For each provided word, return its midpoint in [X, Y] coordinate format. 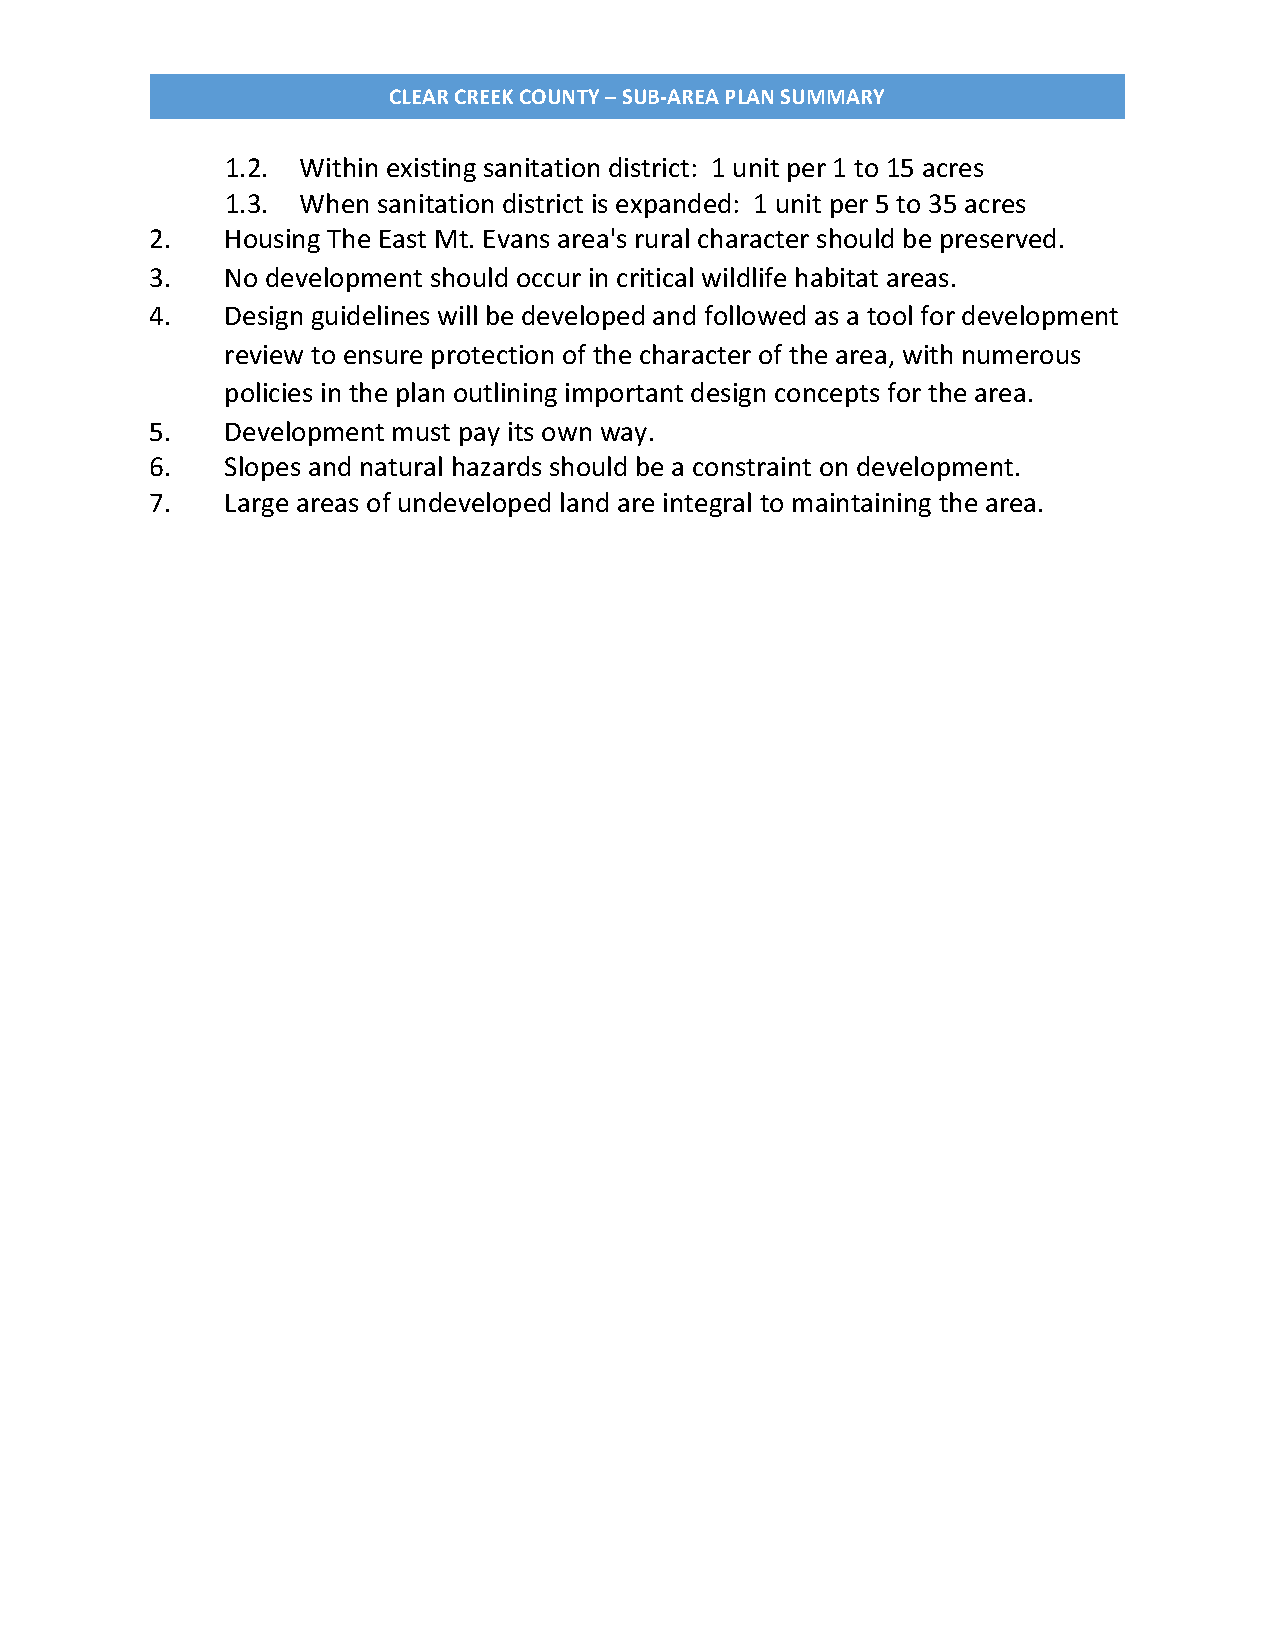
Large [257, 505]
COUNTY [559, 96]
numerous [1021, 357]
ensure [383, 357]
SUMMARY [832, 96]
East [403, 239]
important [624, 395]
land [584, 502]
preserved [998, 240]
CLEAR [419, 96]
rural [662, 238]
